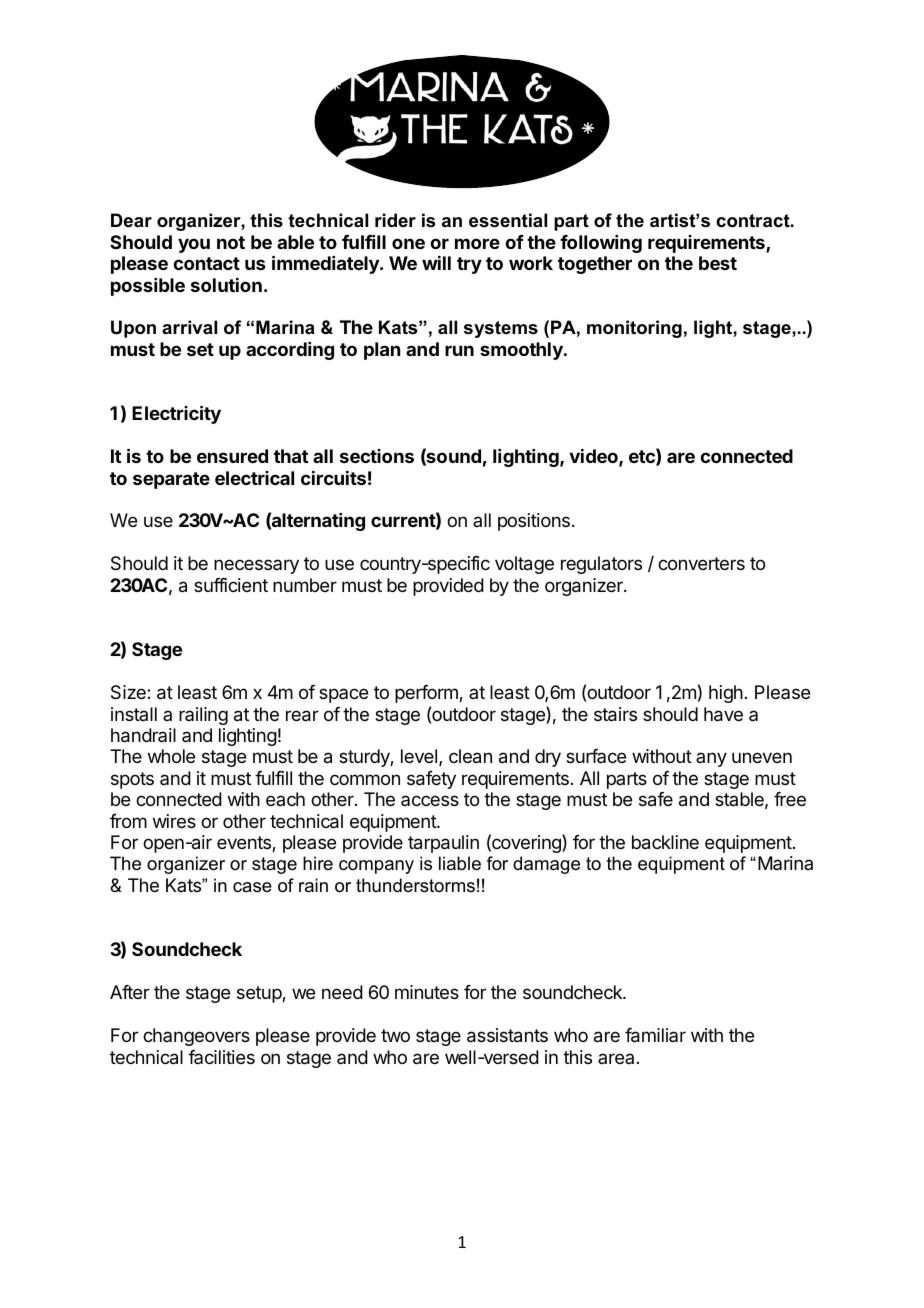 The image size is (924, 1308). What do you see at coordinates (701, 563) in the screenshot?
I see `converters` at bounding box center [701, 563].
